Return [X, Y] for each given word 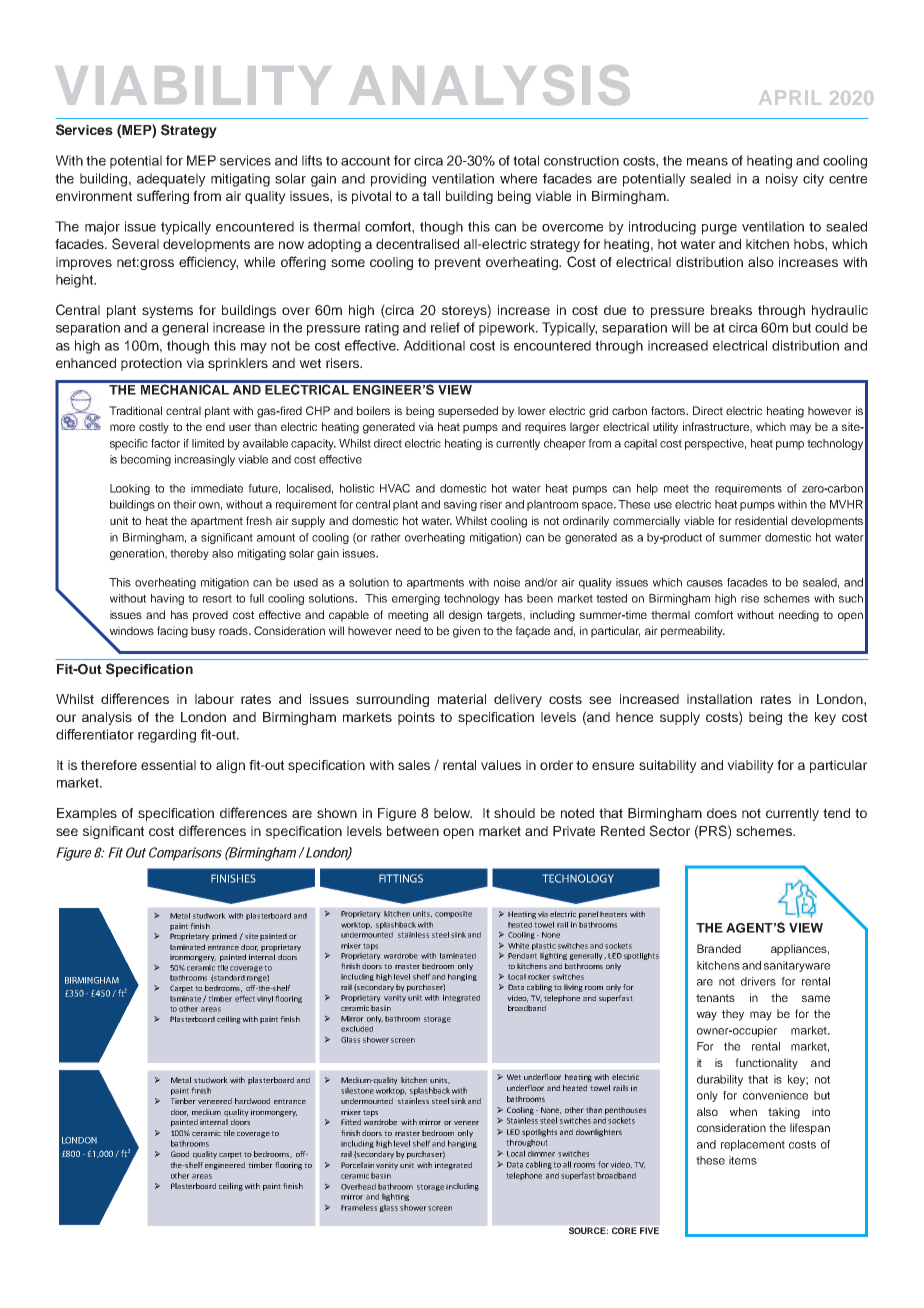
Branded [719, 948]
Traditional [135, 410]
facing [172, 632]
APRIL [790, 97]
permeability [693, 632]
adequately [171, 180]
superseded [468, 412]
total [526, 160]
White [518, 946]
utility [665, 428]
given [466, 632]
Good [180, 1154]
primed [224, 937]
